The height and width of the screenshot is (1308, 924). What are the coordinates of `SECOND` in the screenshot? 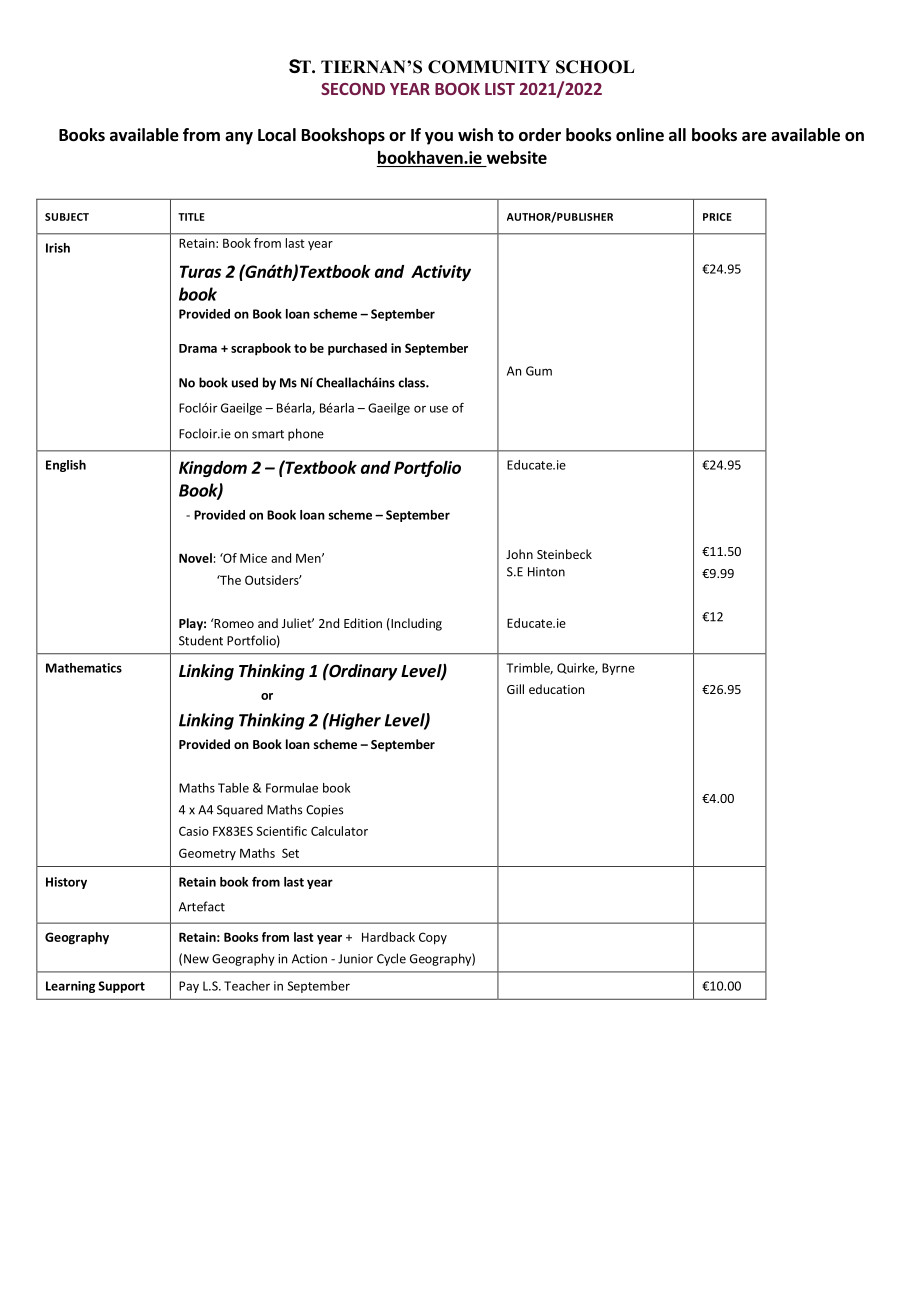 It's located at (353, 89).
